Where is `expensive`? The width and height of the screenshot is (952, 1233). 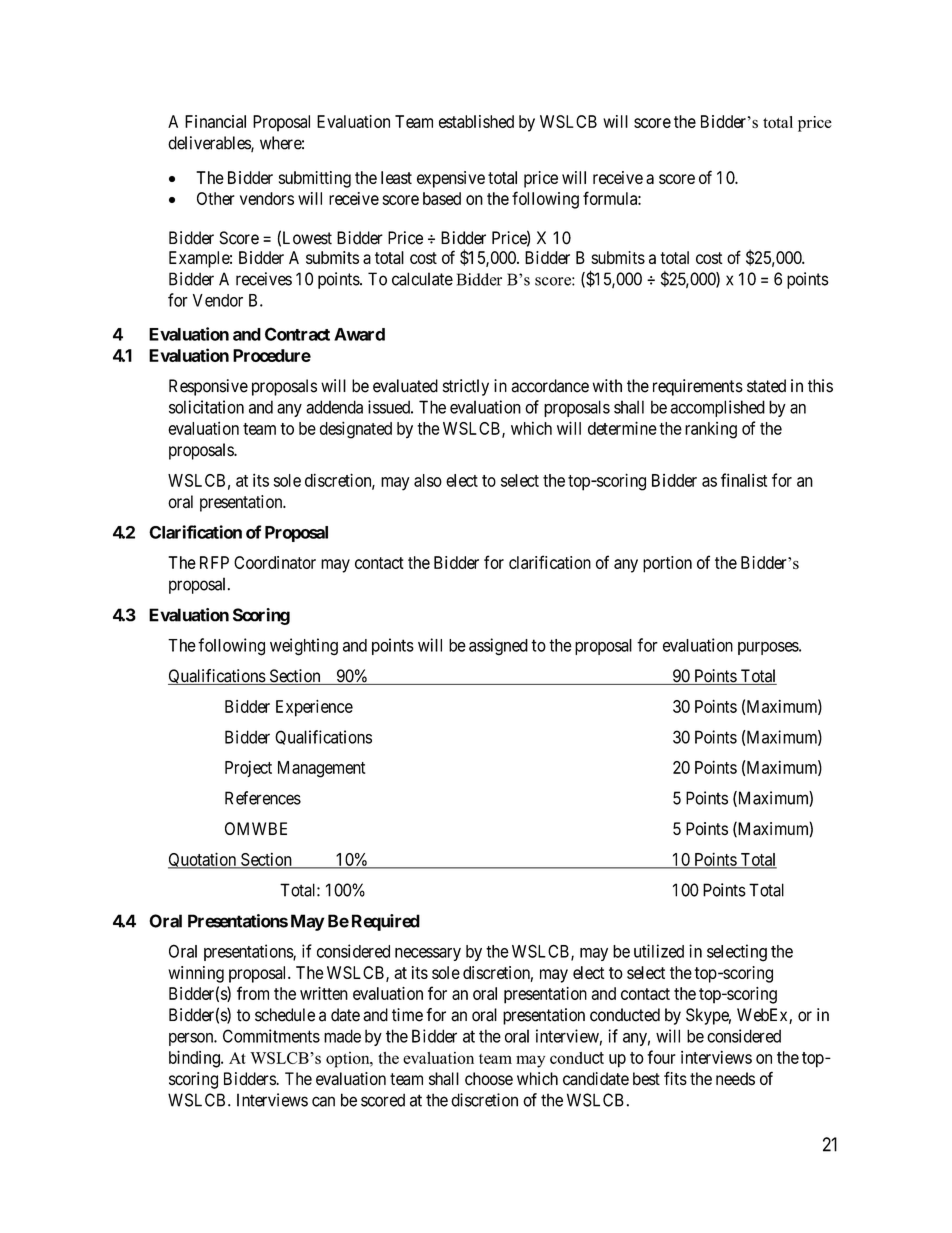
expensive is located at coordinates (451, 179).
